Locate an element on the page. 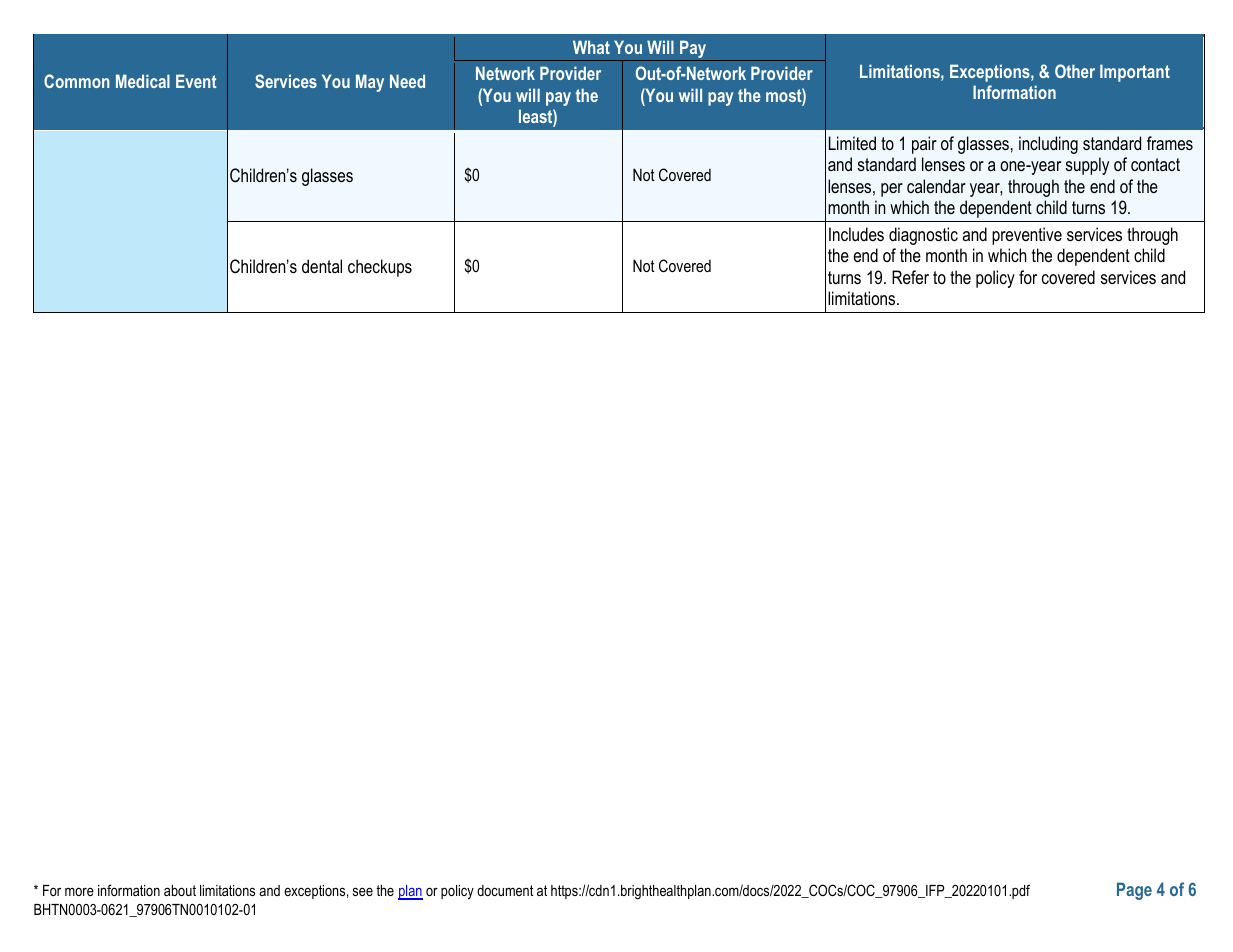 This image has height=952, width=1233. Other is located at coordinates (1075, 71).
